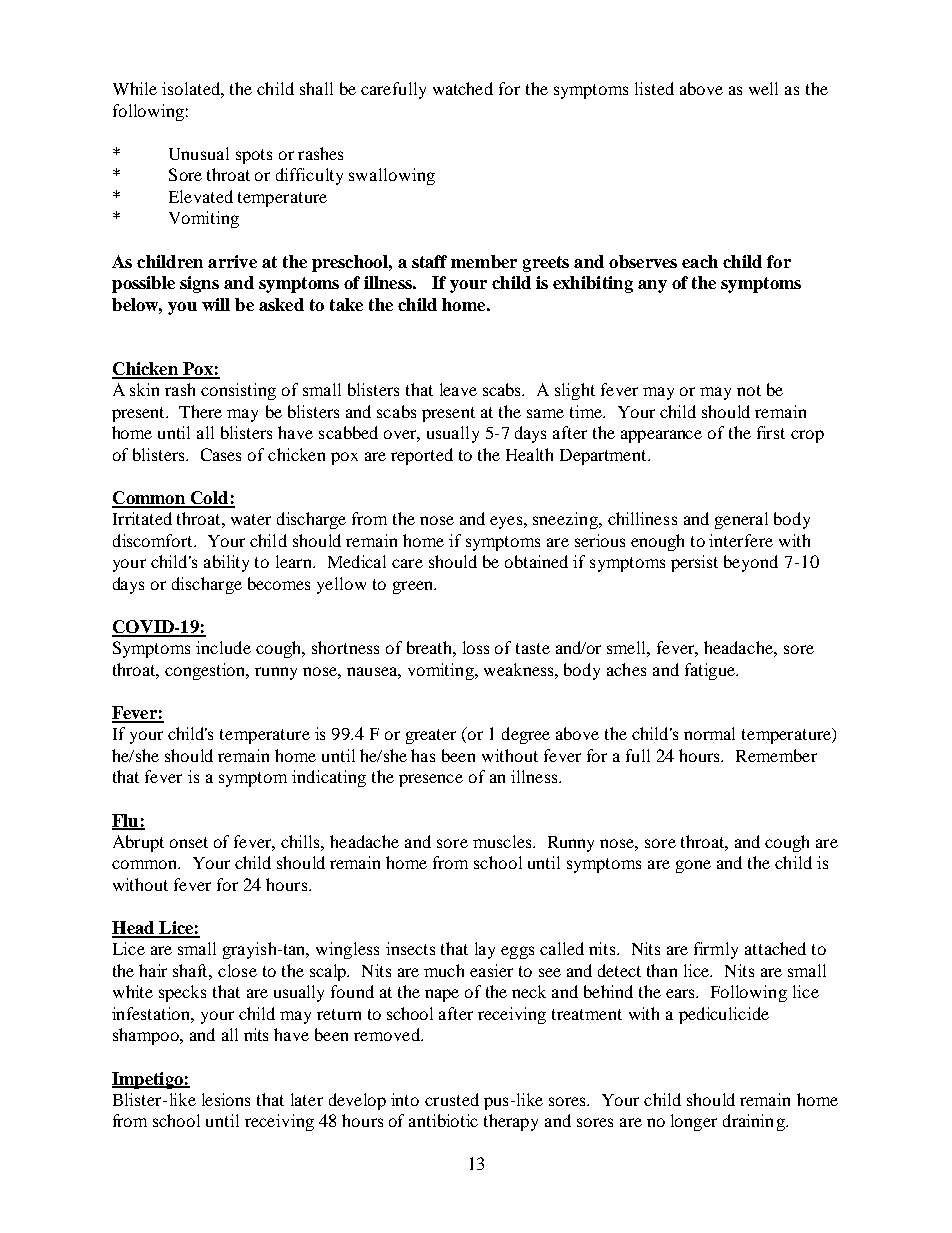 The width and height of the page is (952, 1233). What do you see at coordinates (763, 88) in the page?
I see `well` at bounding box center [763, 88].
